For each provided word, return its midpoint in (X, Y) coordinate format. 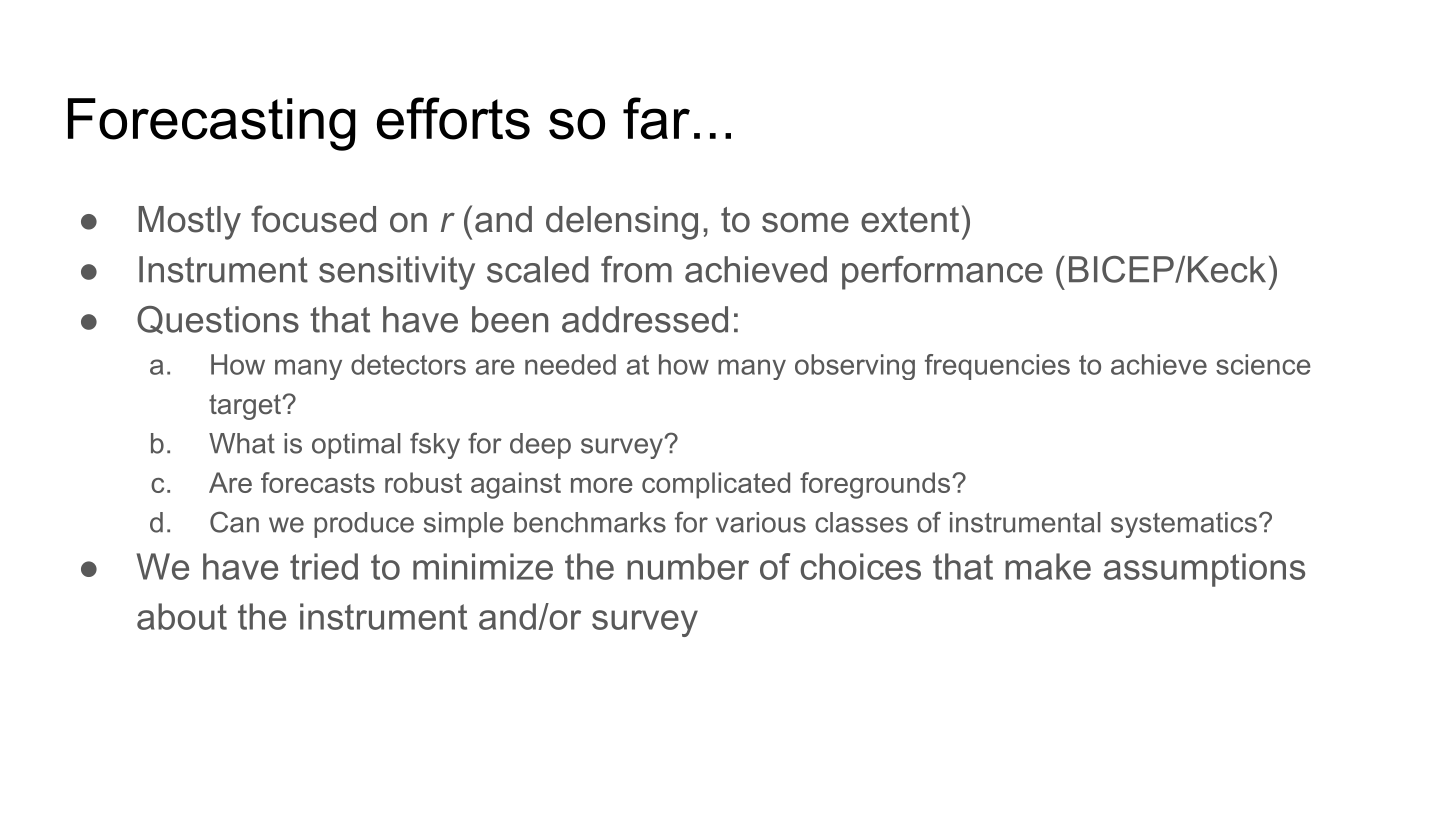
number (688, 566)
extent (910, 220)
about (182, 616)
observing (855, 367)
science (1263, 364)
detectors (408, 364)
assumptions (1204, 570)
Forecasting (212, 124)
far (656, 118)
